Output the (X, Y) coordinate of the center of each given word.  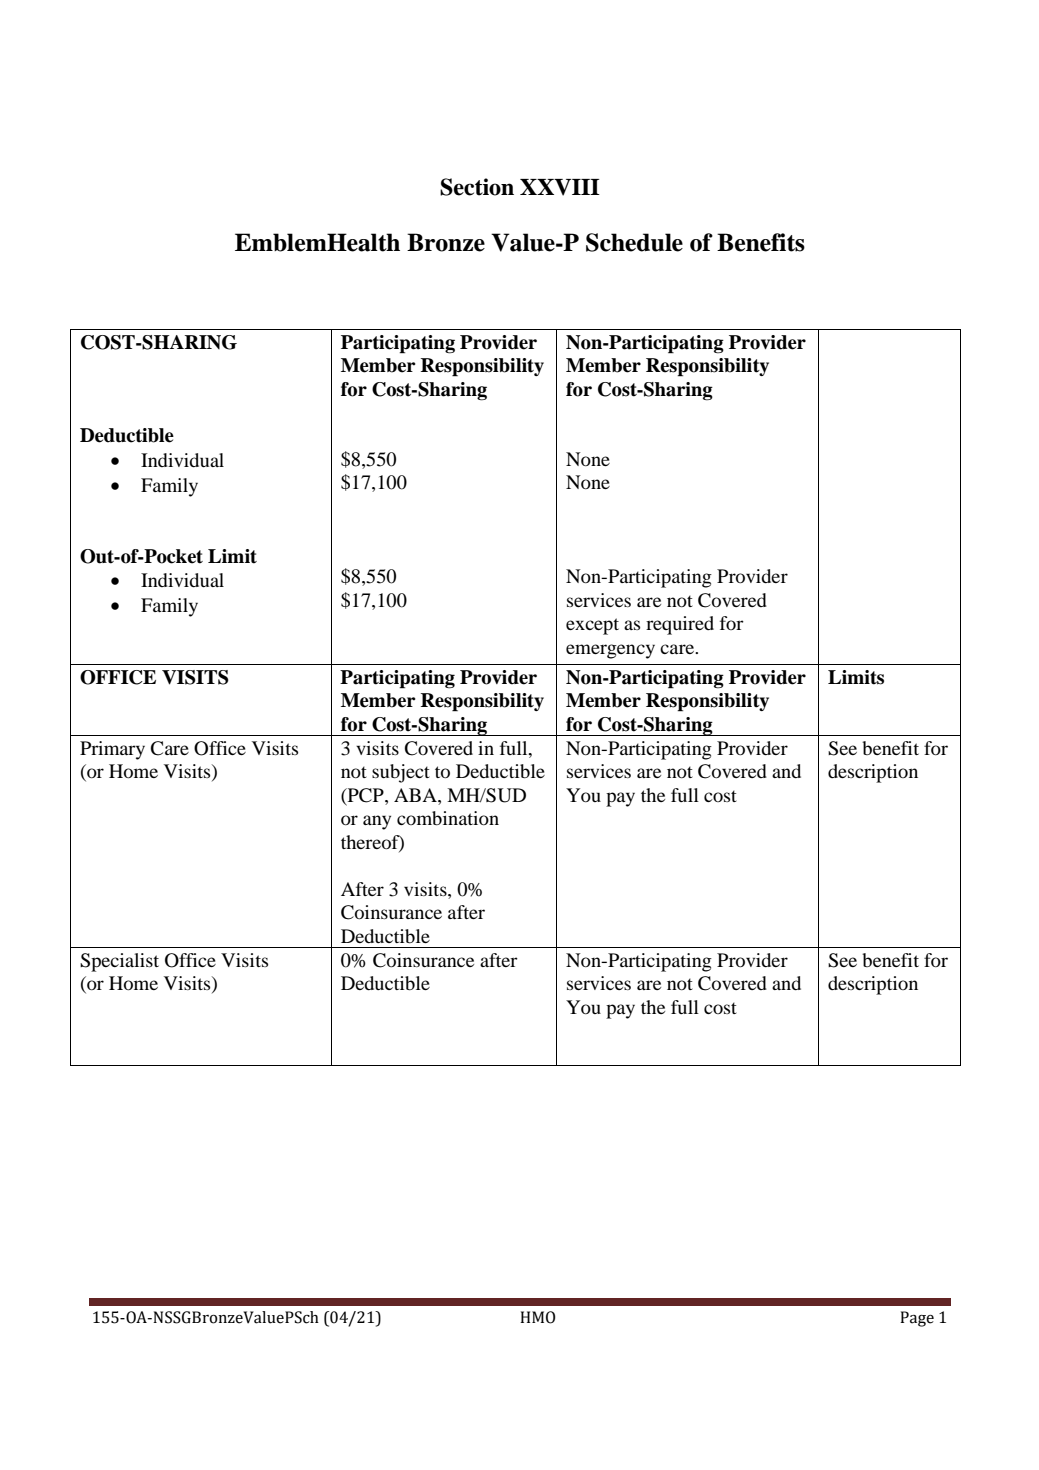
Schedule (634, 242)
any (377, 822)
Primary (112, 750)
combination (448, 818)
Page (917, 1319)
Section (477, 187)
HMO (537, 1317)
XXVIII (560, 187)
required (680, 625)
